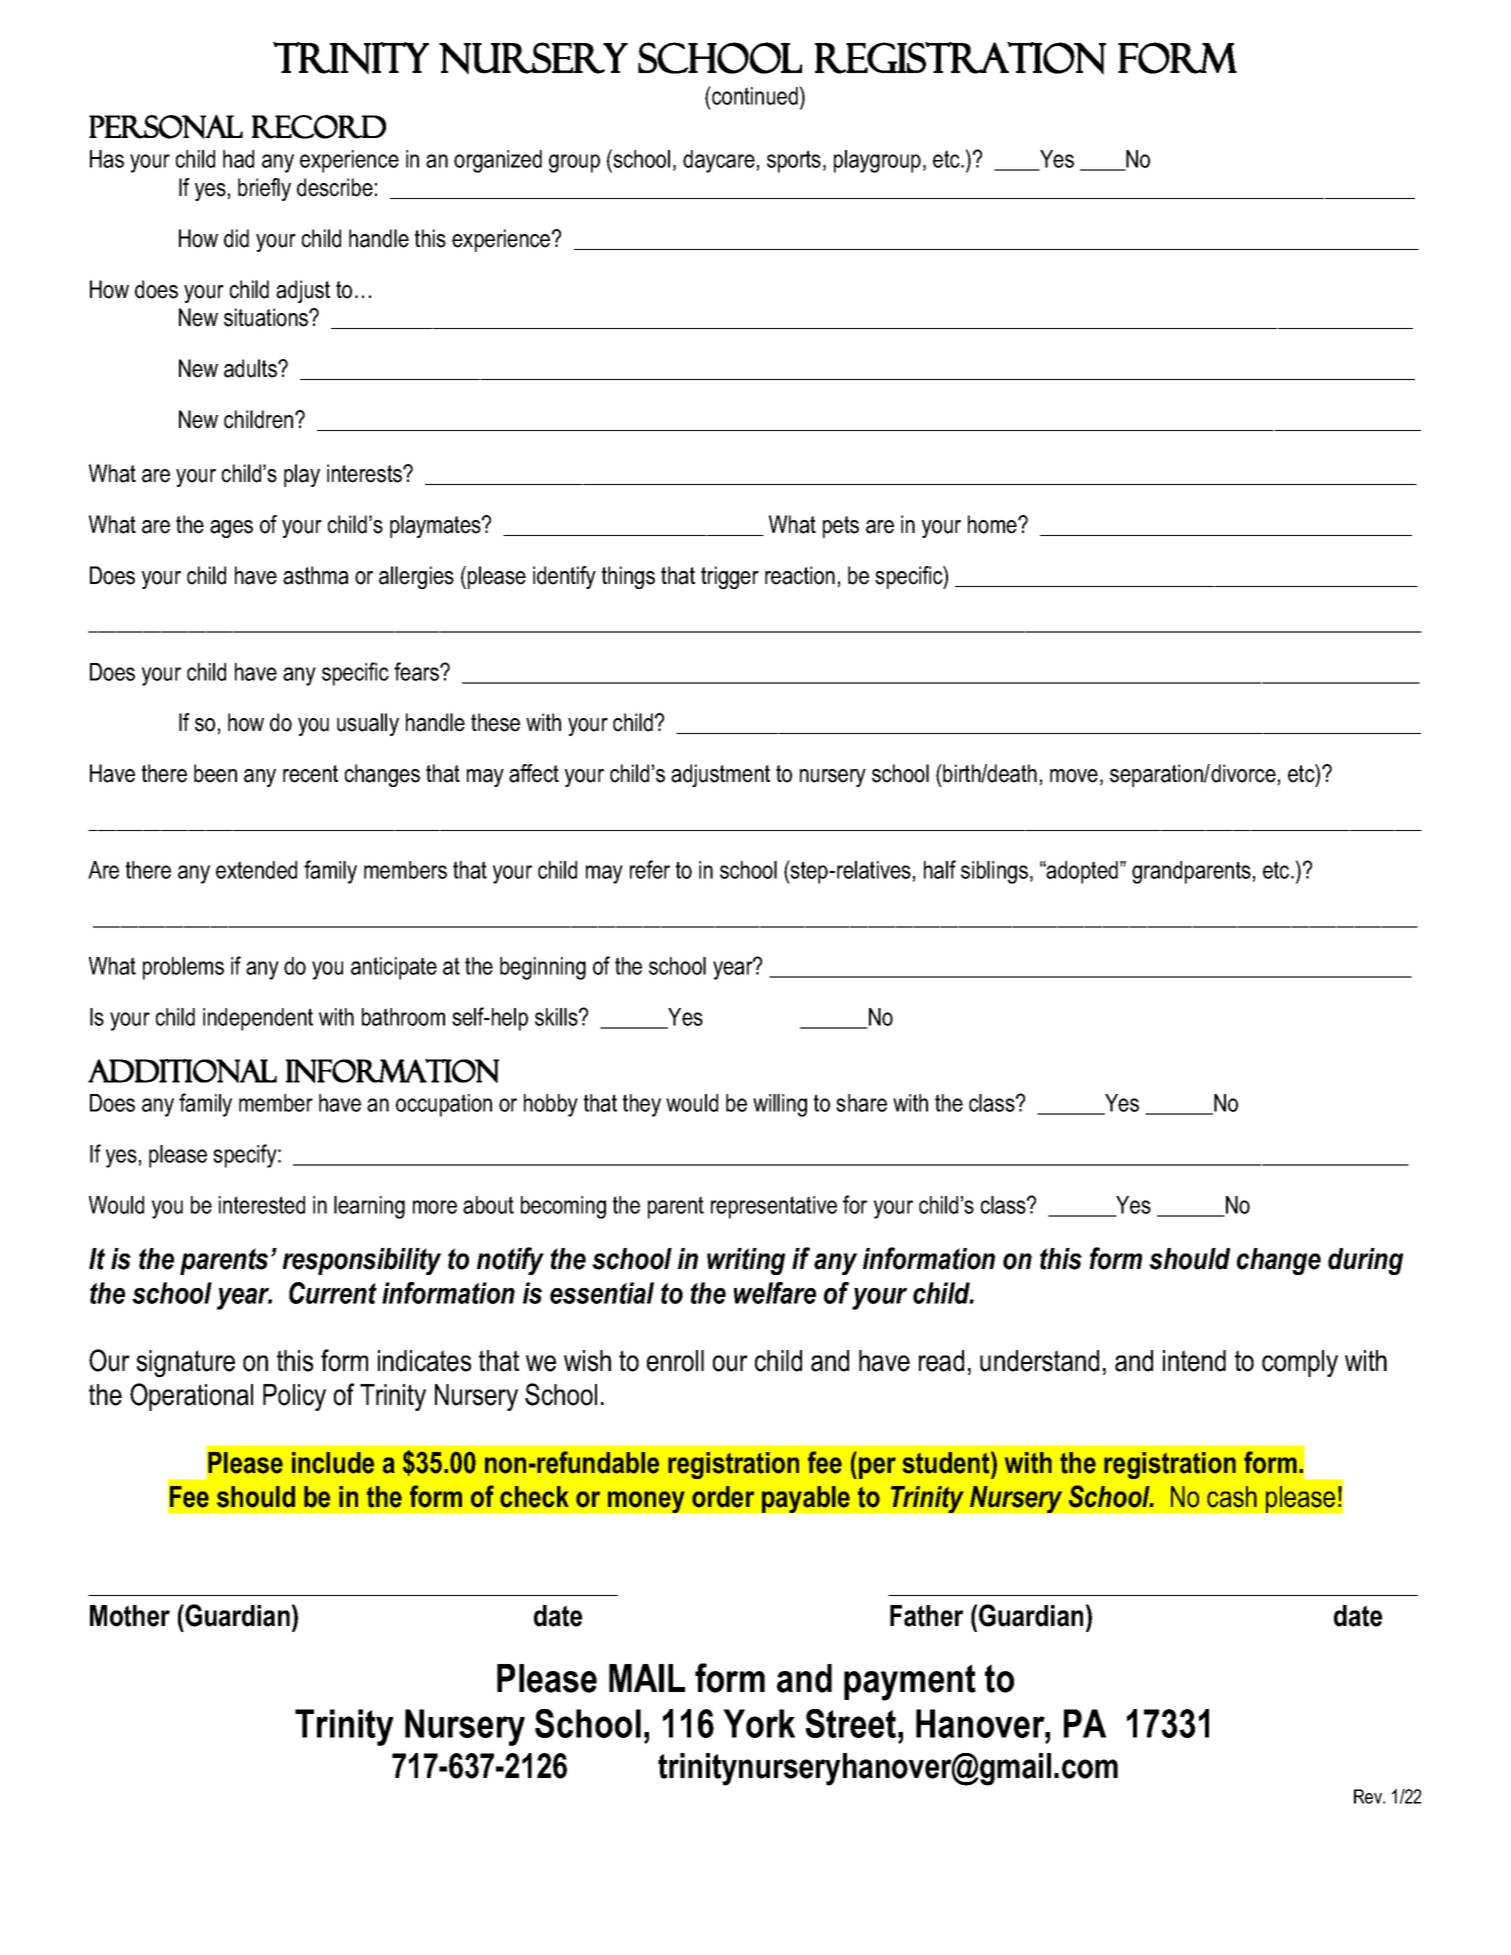 Image resolution: width=1511 pixels, height=1955 pixels. I want to click on problems, so click(183, 968).
